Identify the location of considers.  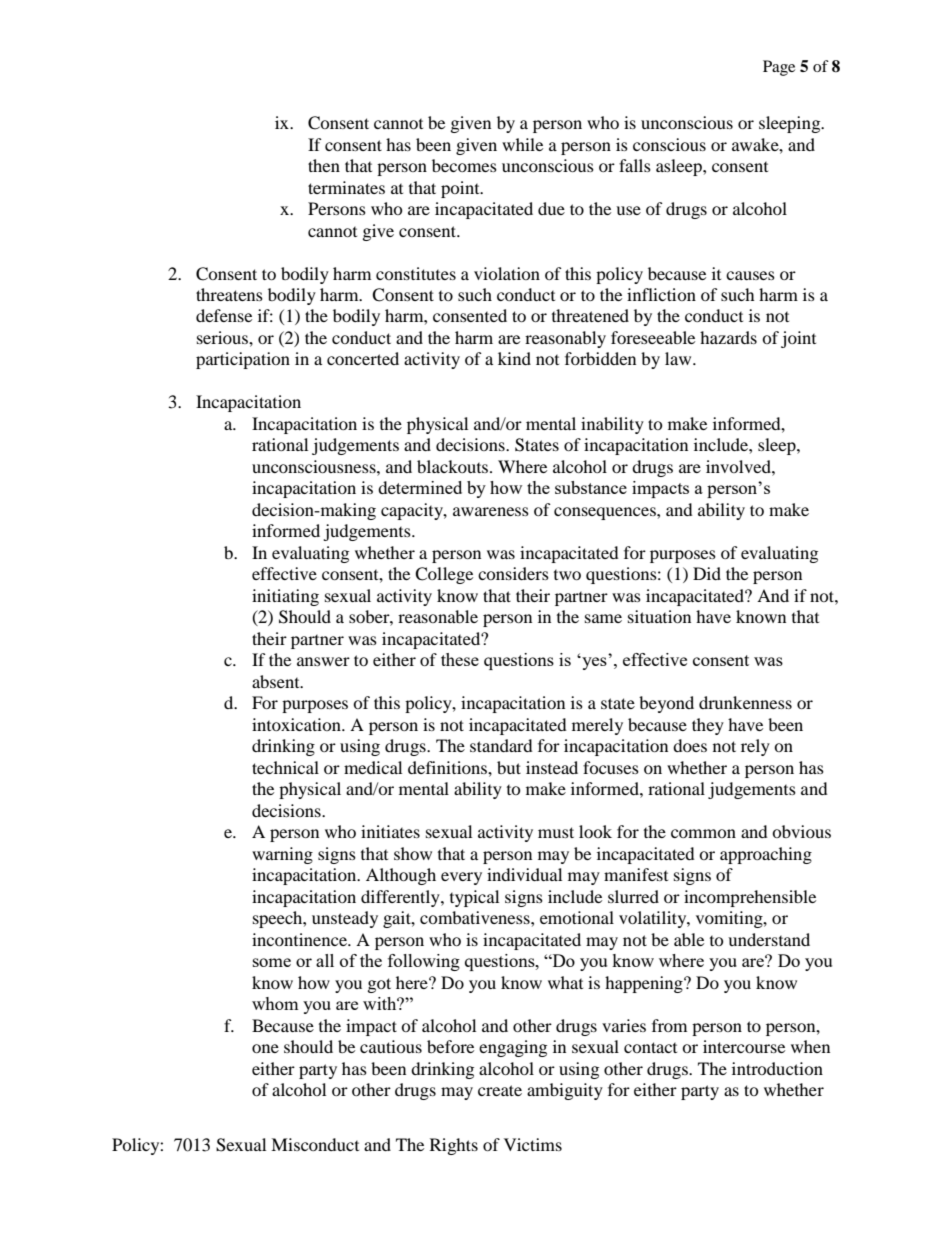
(513, 573).
